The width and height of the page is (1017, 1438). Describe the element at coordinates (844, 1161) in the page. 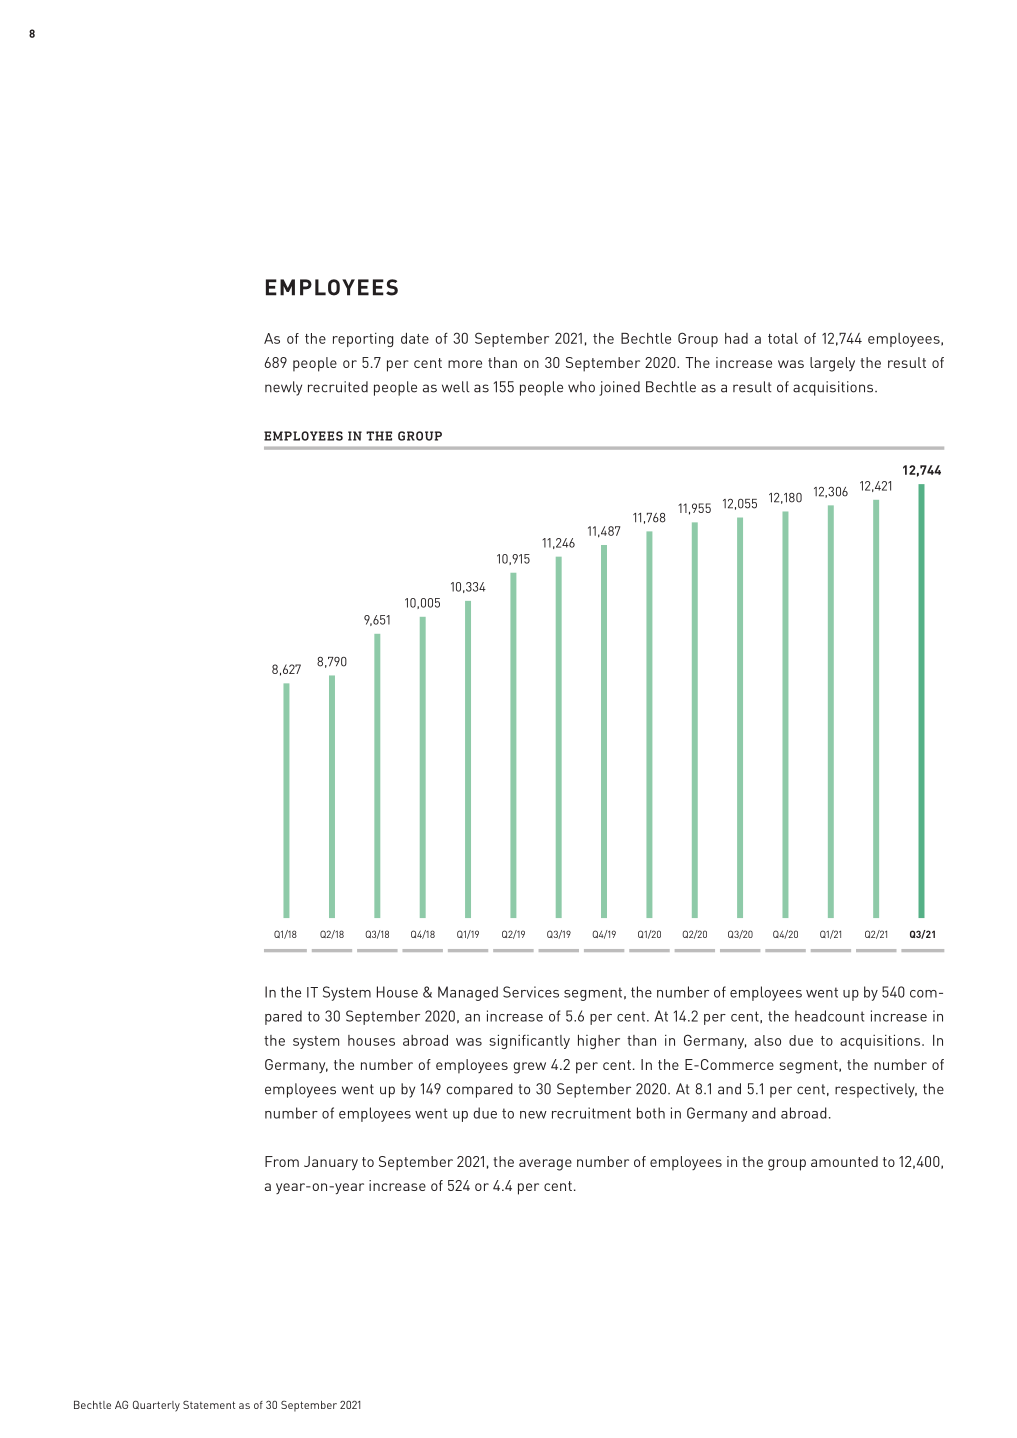

I see `amounted` at that location.
